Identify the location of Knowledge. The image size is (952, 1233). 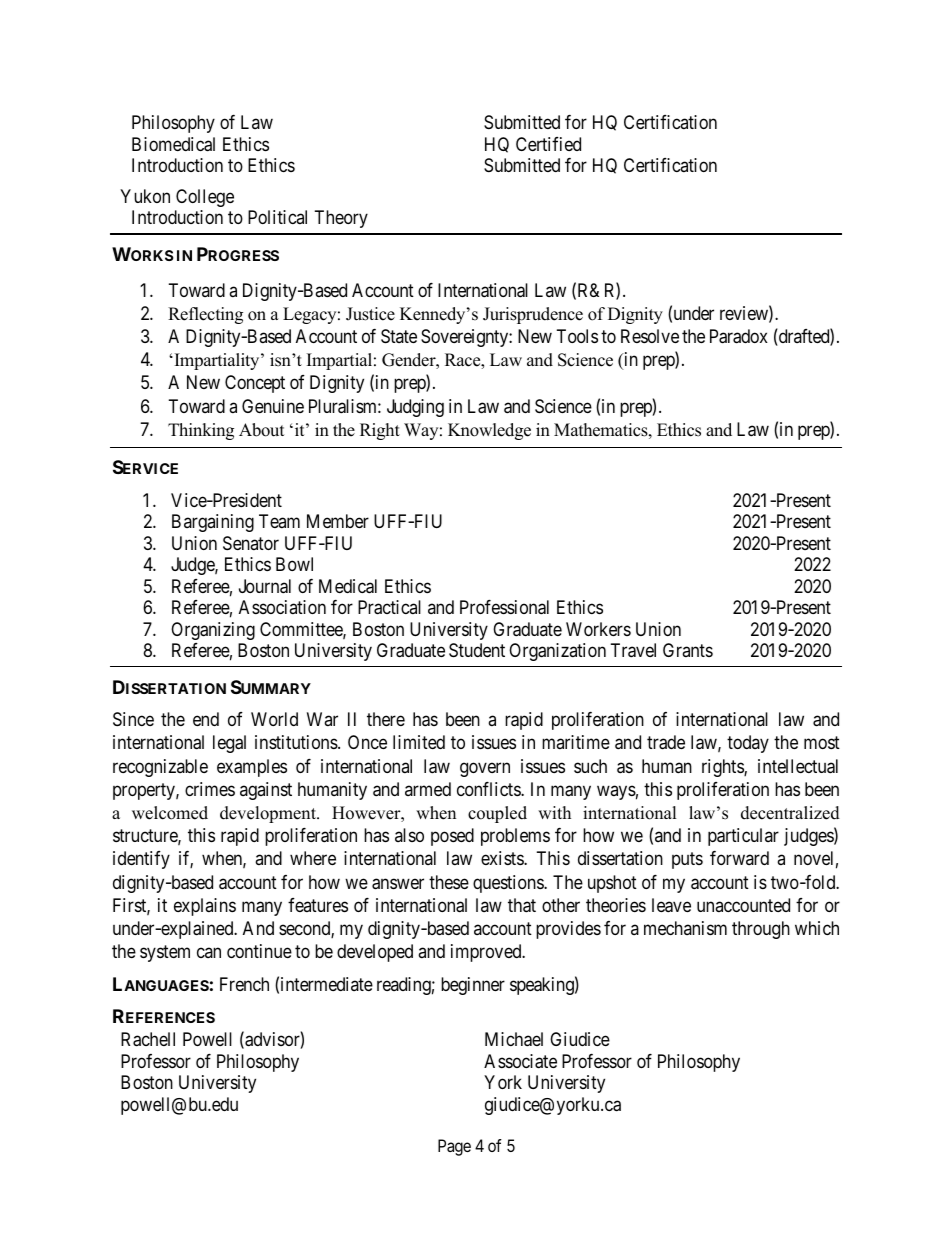
(489, 431).
